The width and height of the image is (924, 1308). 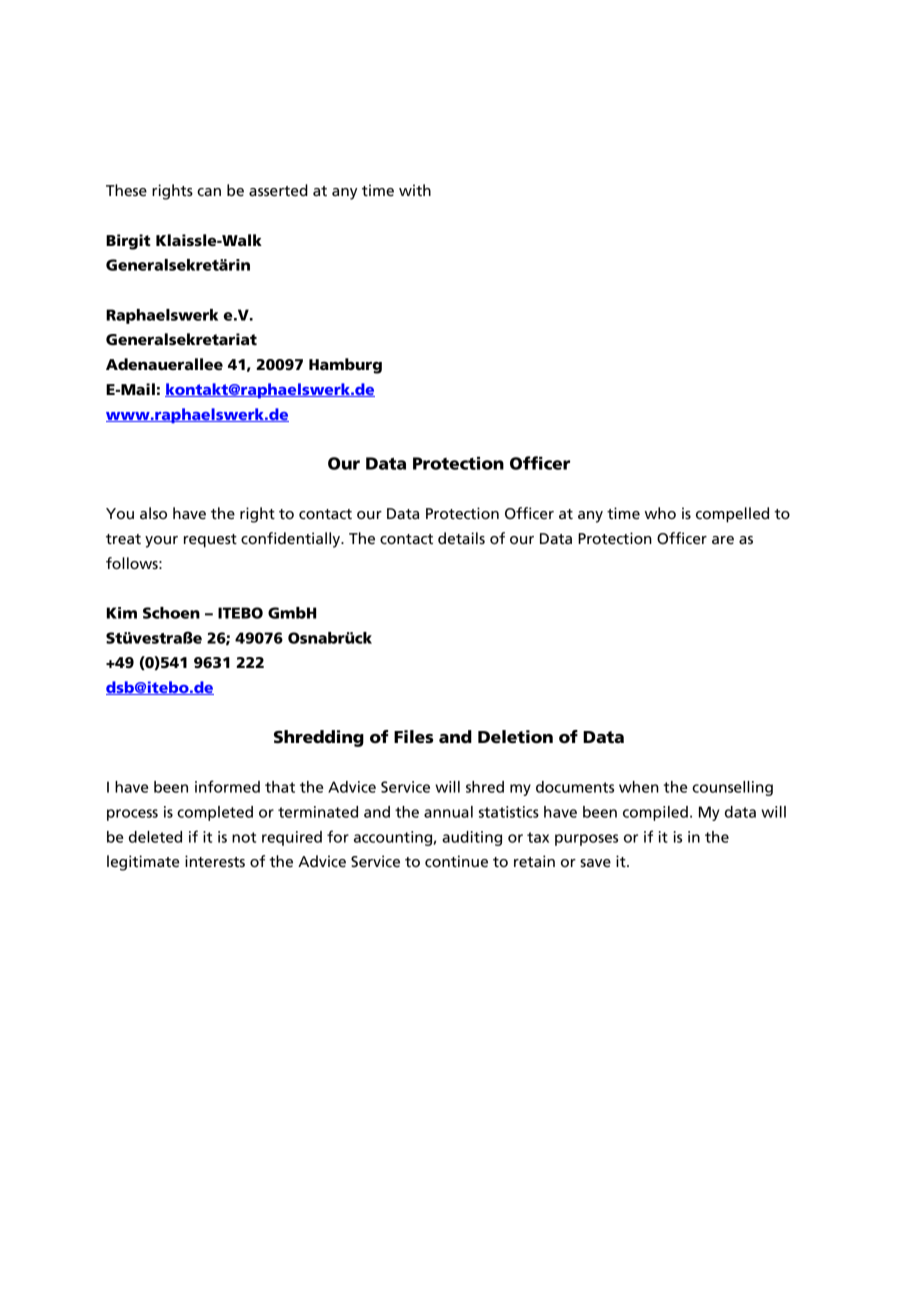 What do you see at coordinates (209, 192) in the image?
I see `can` at bounding box center [209, 192].
